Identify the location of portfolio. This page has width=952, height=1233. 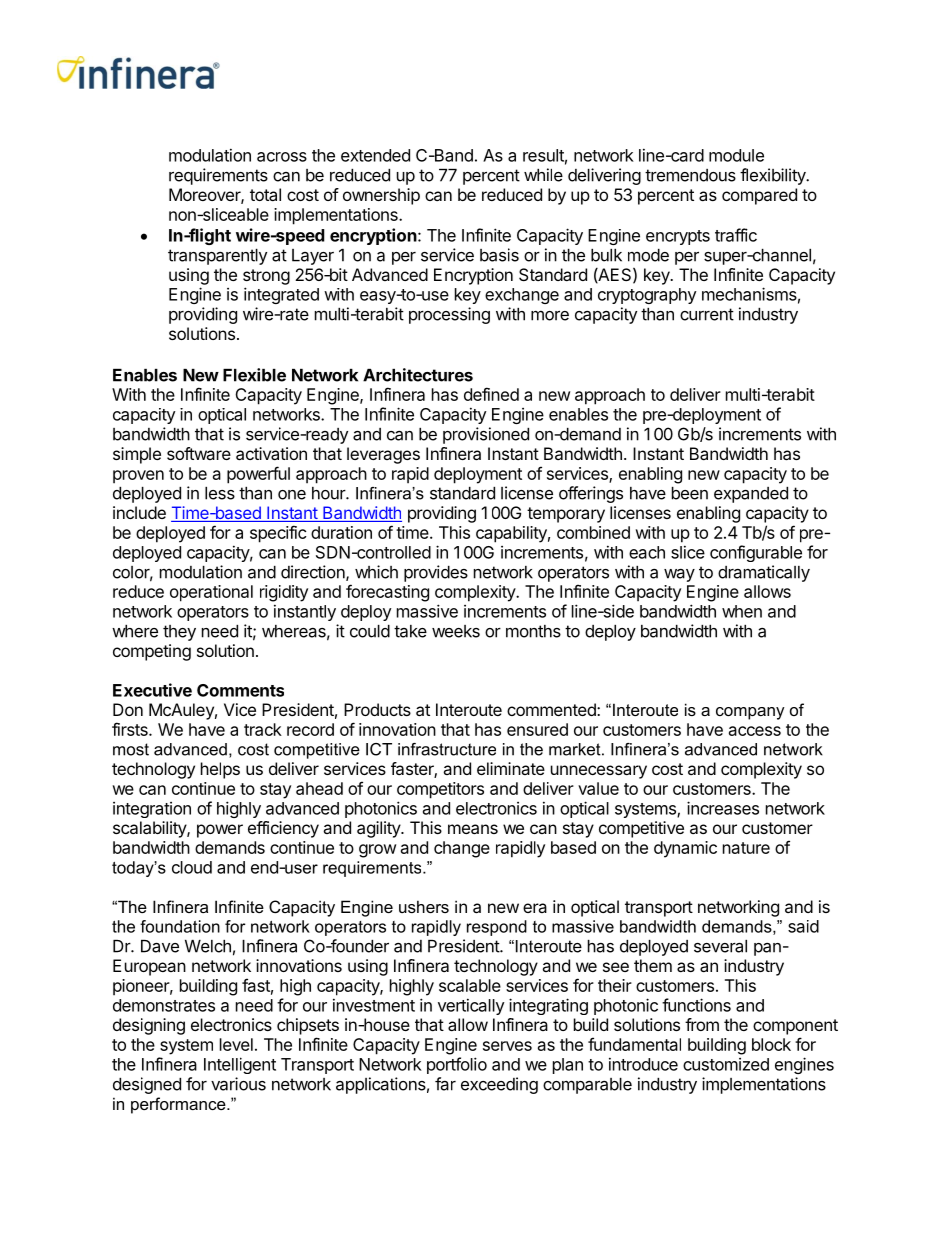
(457, 1065).
